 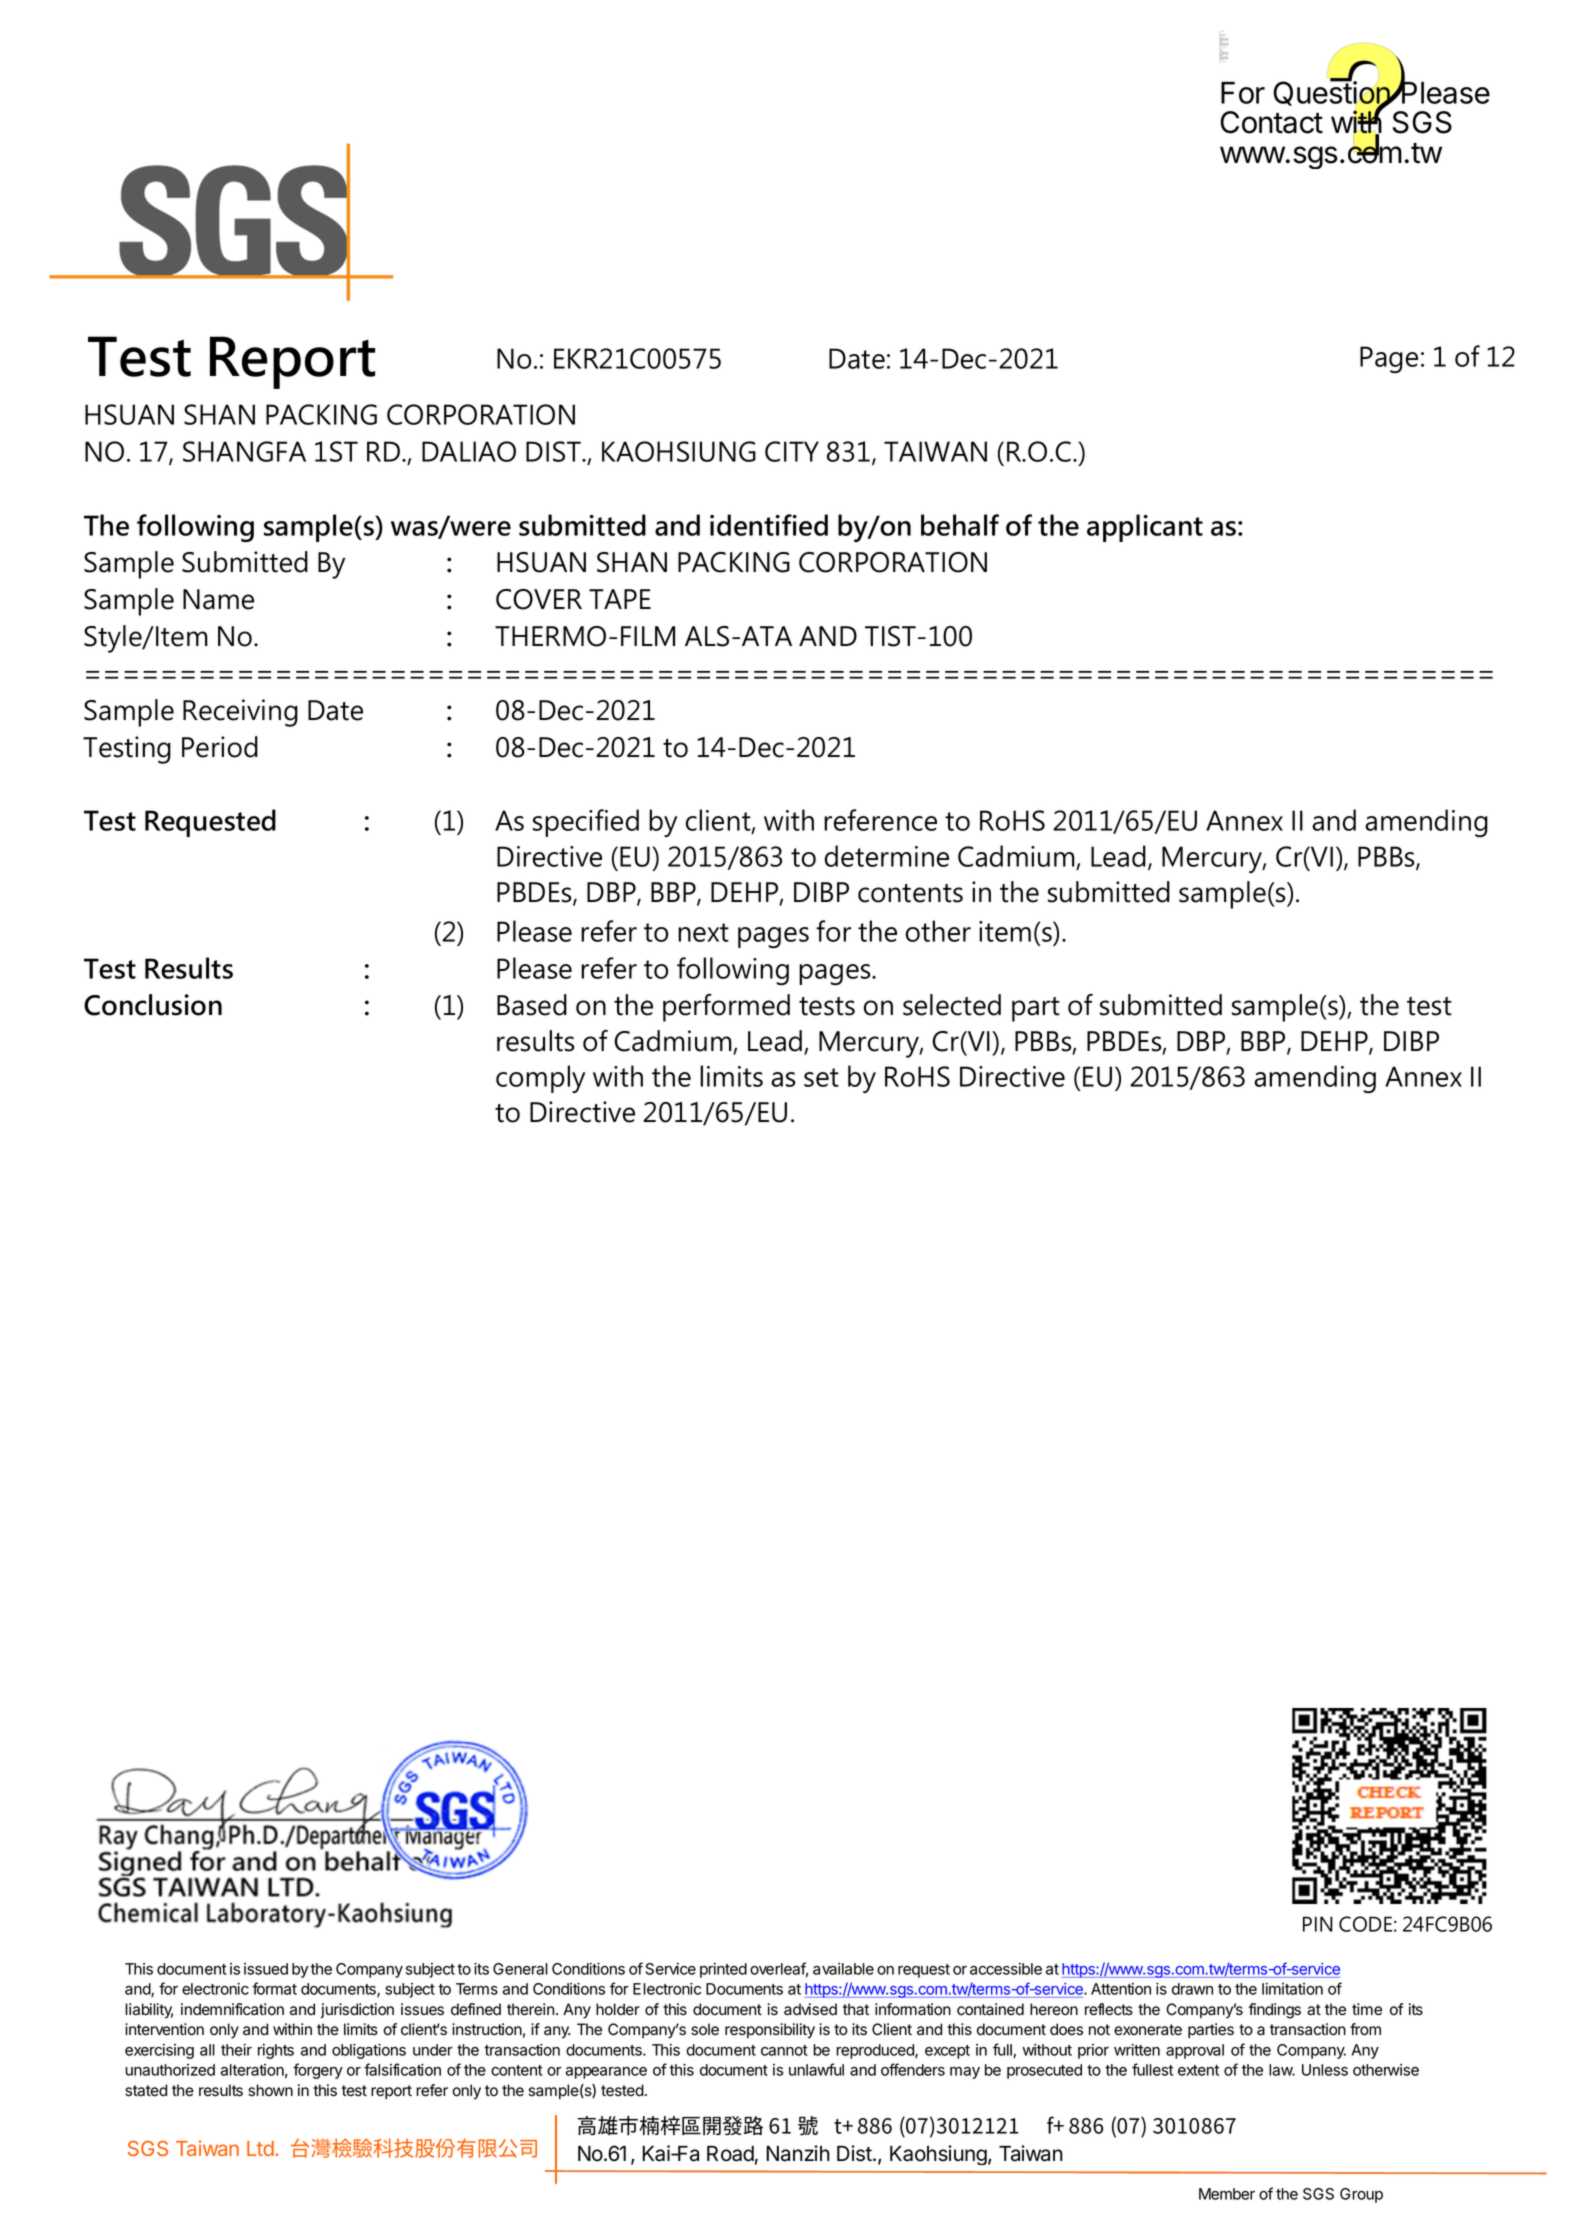 I want to click on Name, so click(x=218, y=599).
